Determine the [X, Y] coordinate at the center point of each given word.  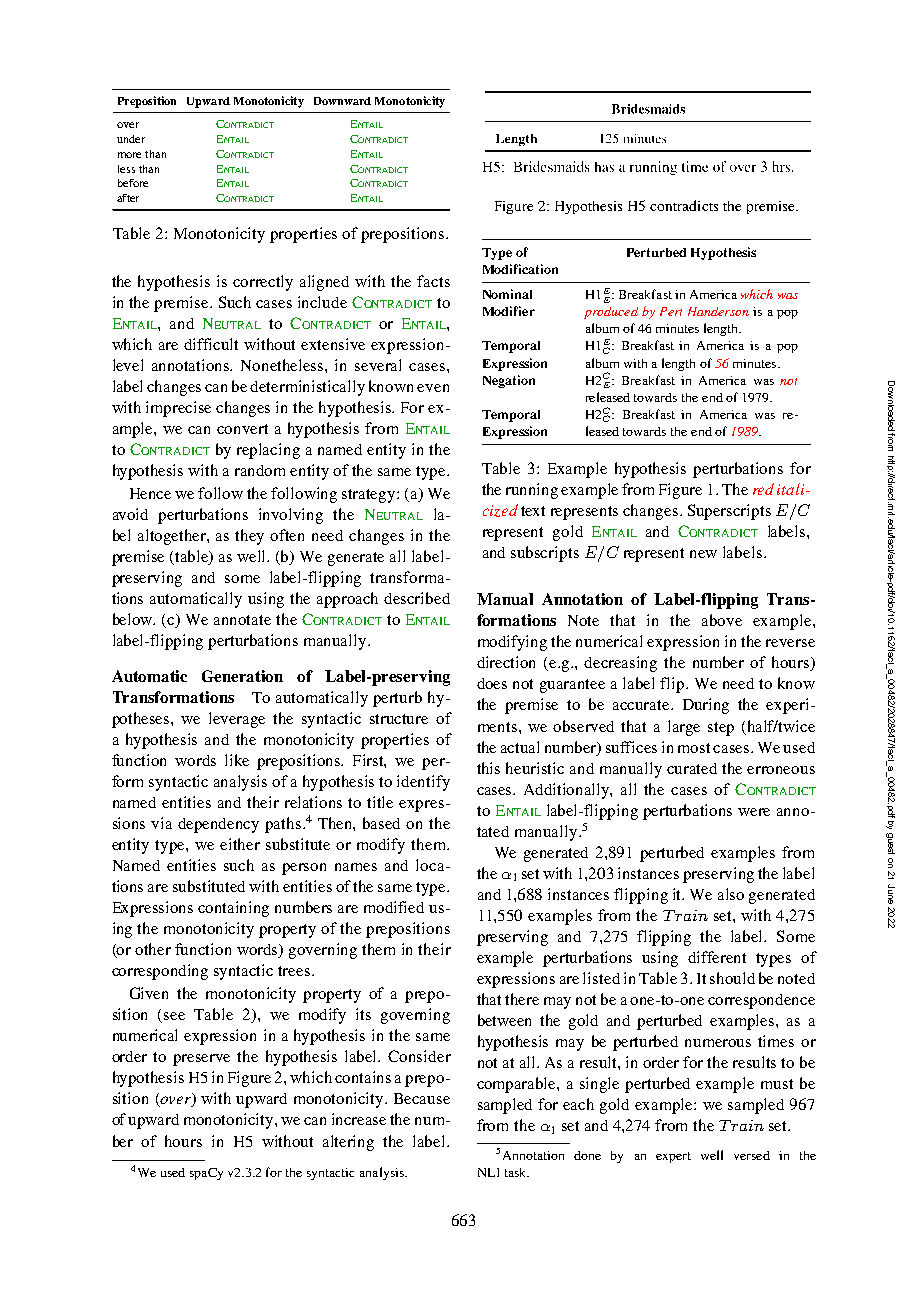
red [763, 489]
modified [394, 907]
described [417, 598]
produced [611, 313]
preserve [201, 1060]
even [433, 388]
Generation [242, 676]
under [131, 139]
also [731, 894]
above [722, 620]
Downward [342, 101]
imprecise [178, 409]
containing [233, 909]
